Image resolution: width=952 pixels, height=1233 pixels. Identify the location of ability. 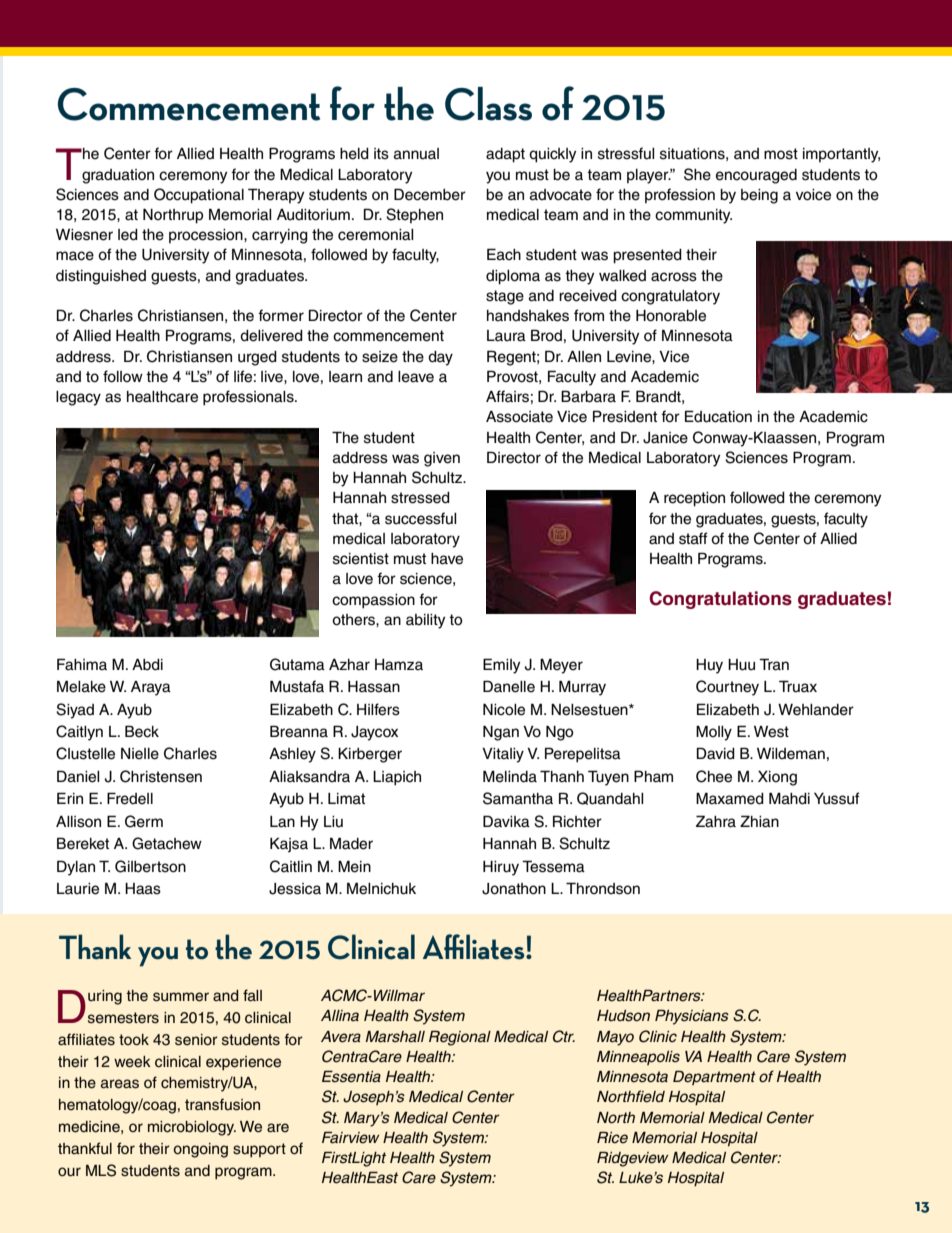
(425, 621).
